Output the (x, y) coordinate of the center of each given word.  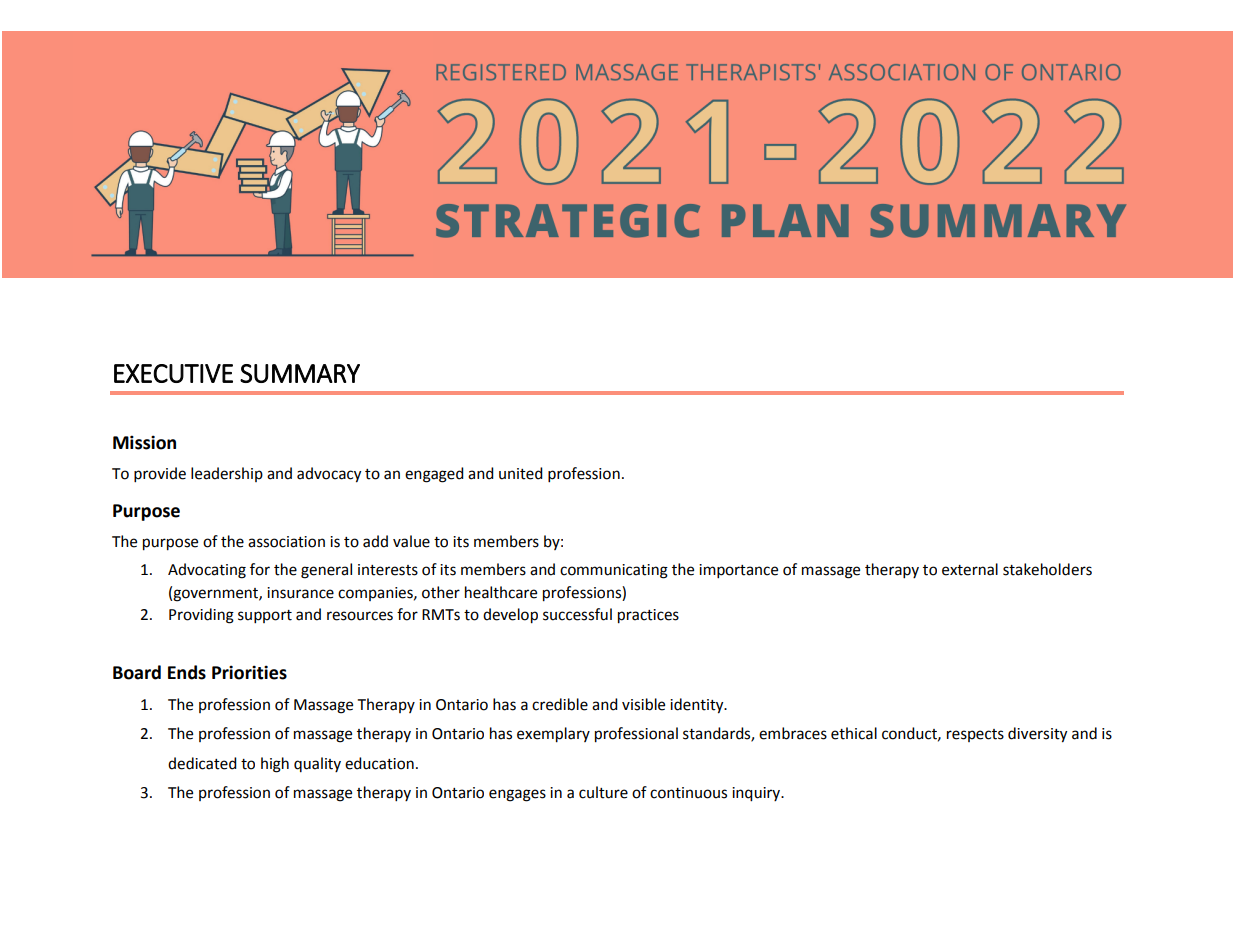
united (521, 473)
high (275, 765)
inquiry (757, 794)
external (970, 569)
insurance (300, 593)
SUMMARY (300, 373)
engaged (434, 475)
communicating (614, 571)
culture (603, 792)
